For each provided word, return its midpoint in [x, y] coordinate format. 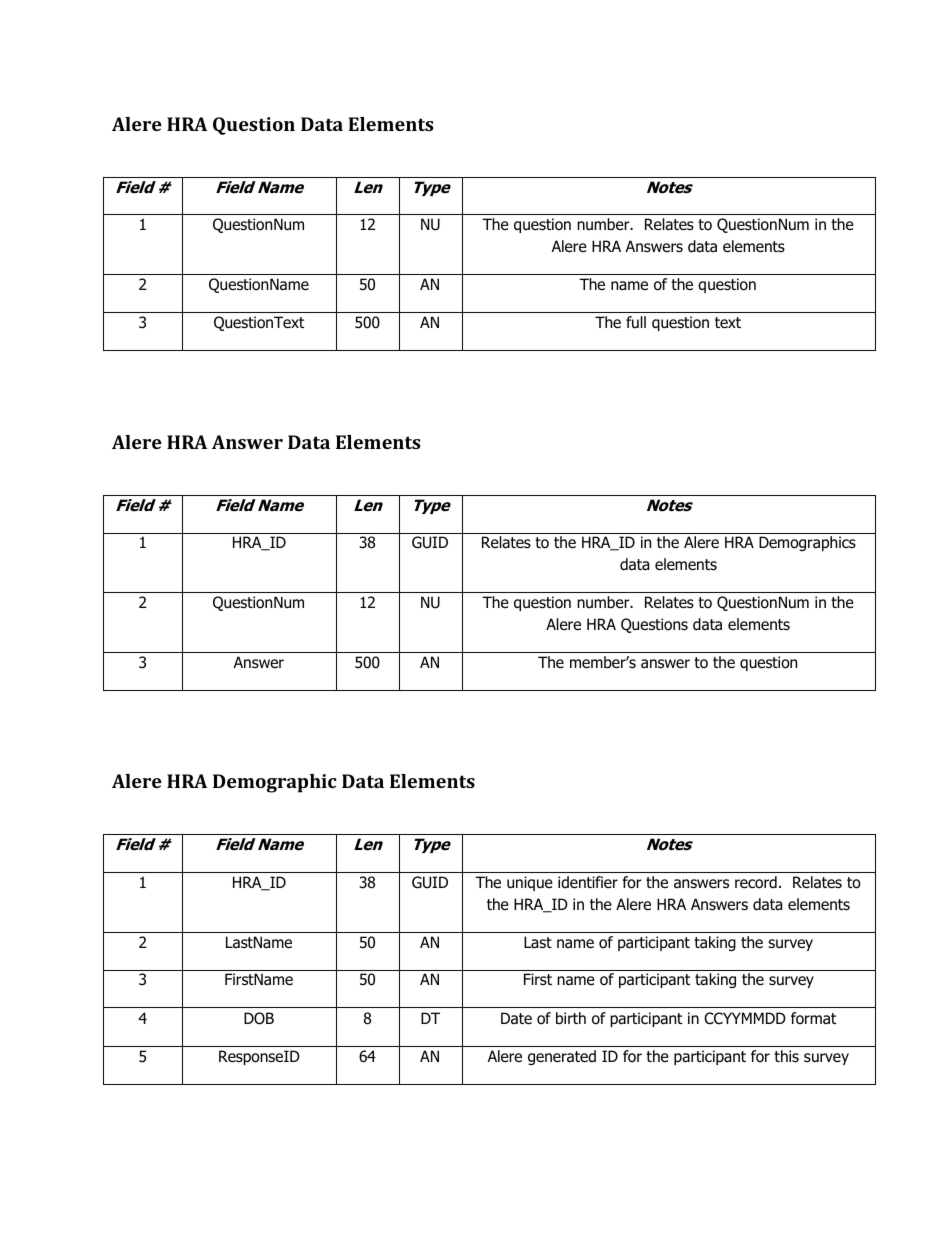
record [756, 882]
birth [571, 1018]
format [813, 1018]
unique [530, 883]
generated [562, 1057]
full [636, 322]
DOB [259, 1018]
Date [516, 1018]
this [786, 1056]
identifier [588, 882]
